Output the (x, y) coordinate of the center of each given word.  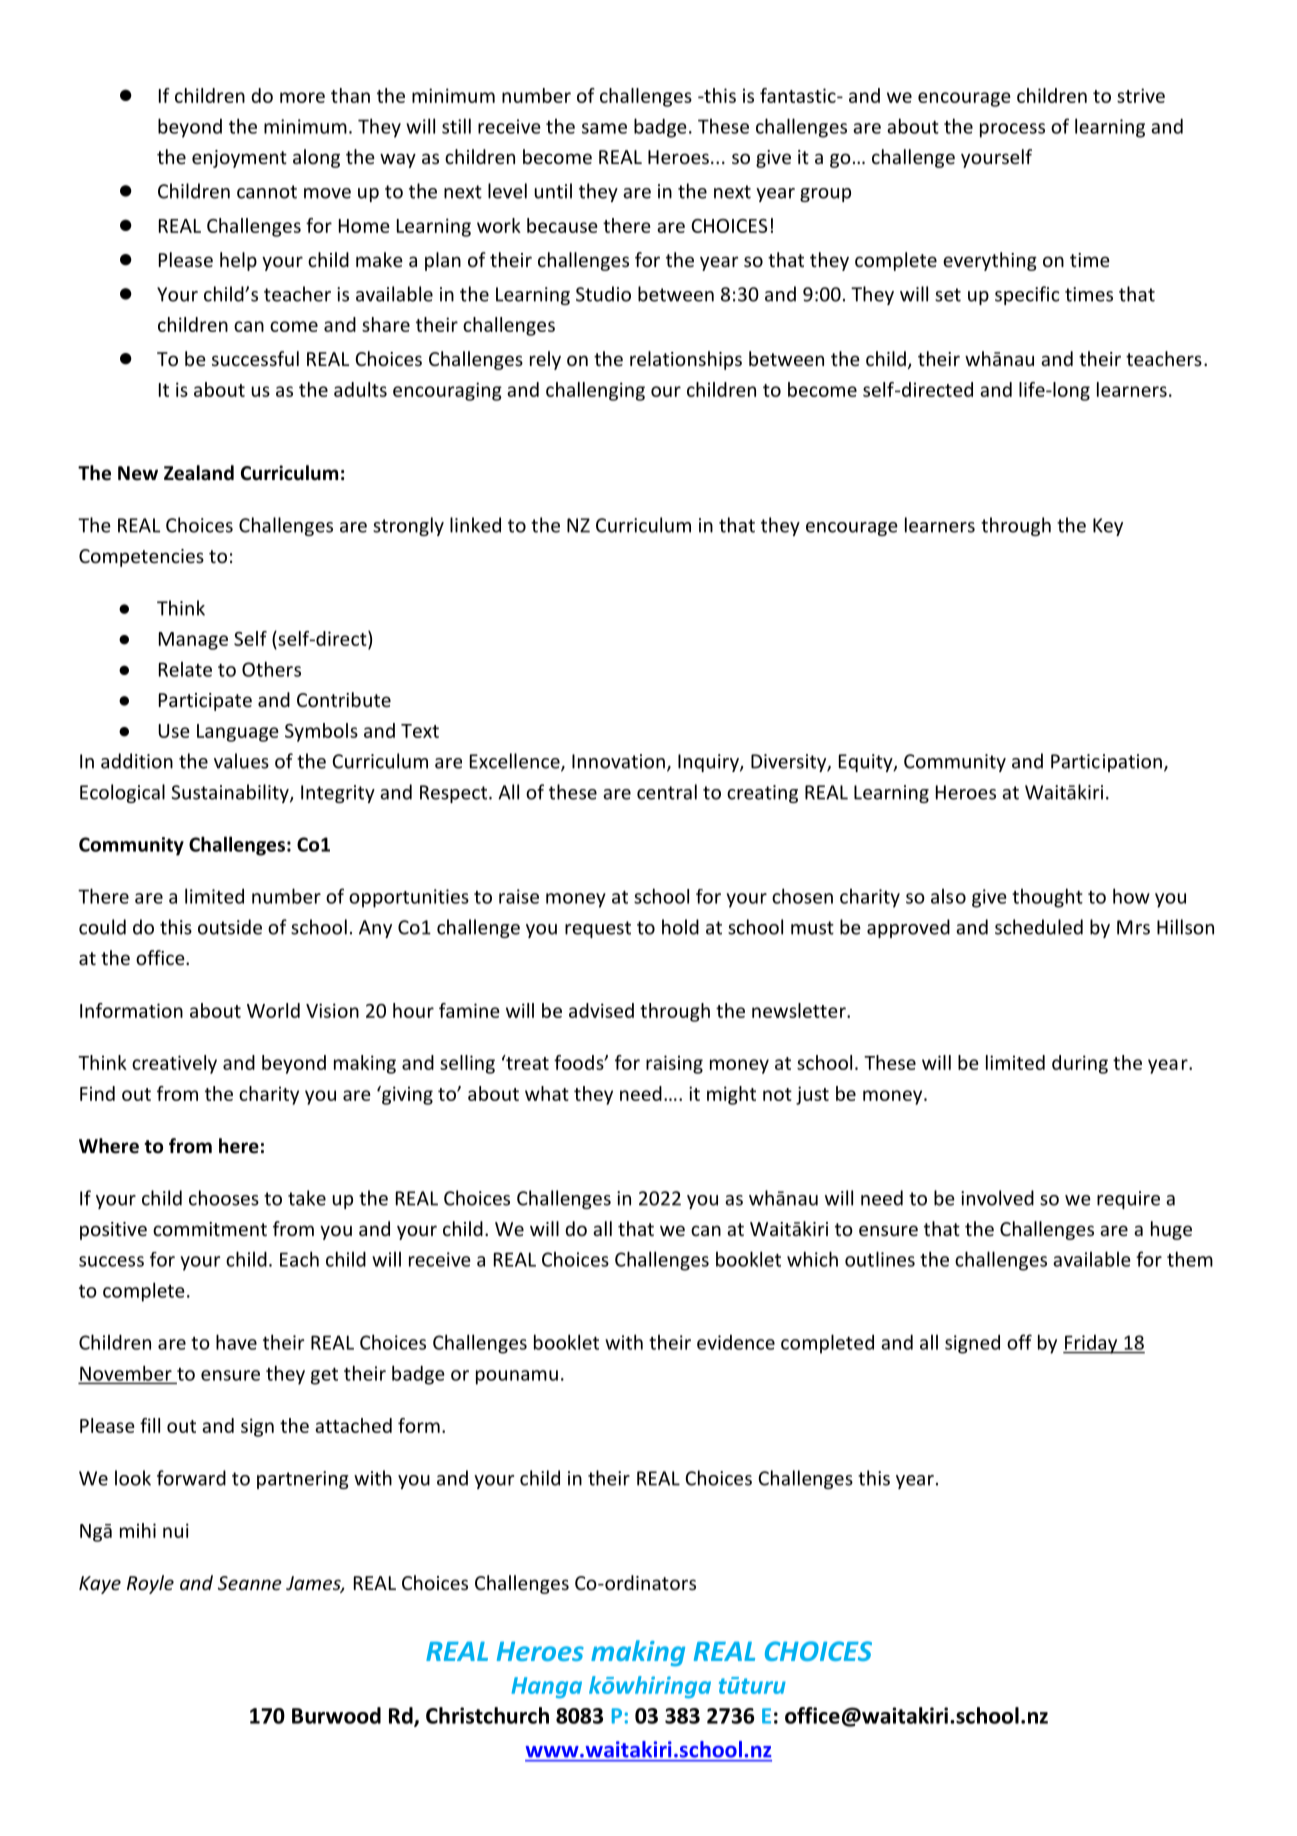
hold (680, 927)
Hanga (547, 1687)
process (1012, 130)
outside (230, 927)
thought (1047, 898)
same (604, 128)
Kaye (100, 1585)
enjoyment (239, 159)
